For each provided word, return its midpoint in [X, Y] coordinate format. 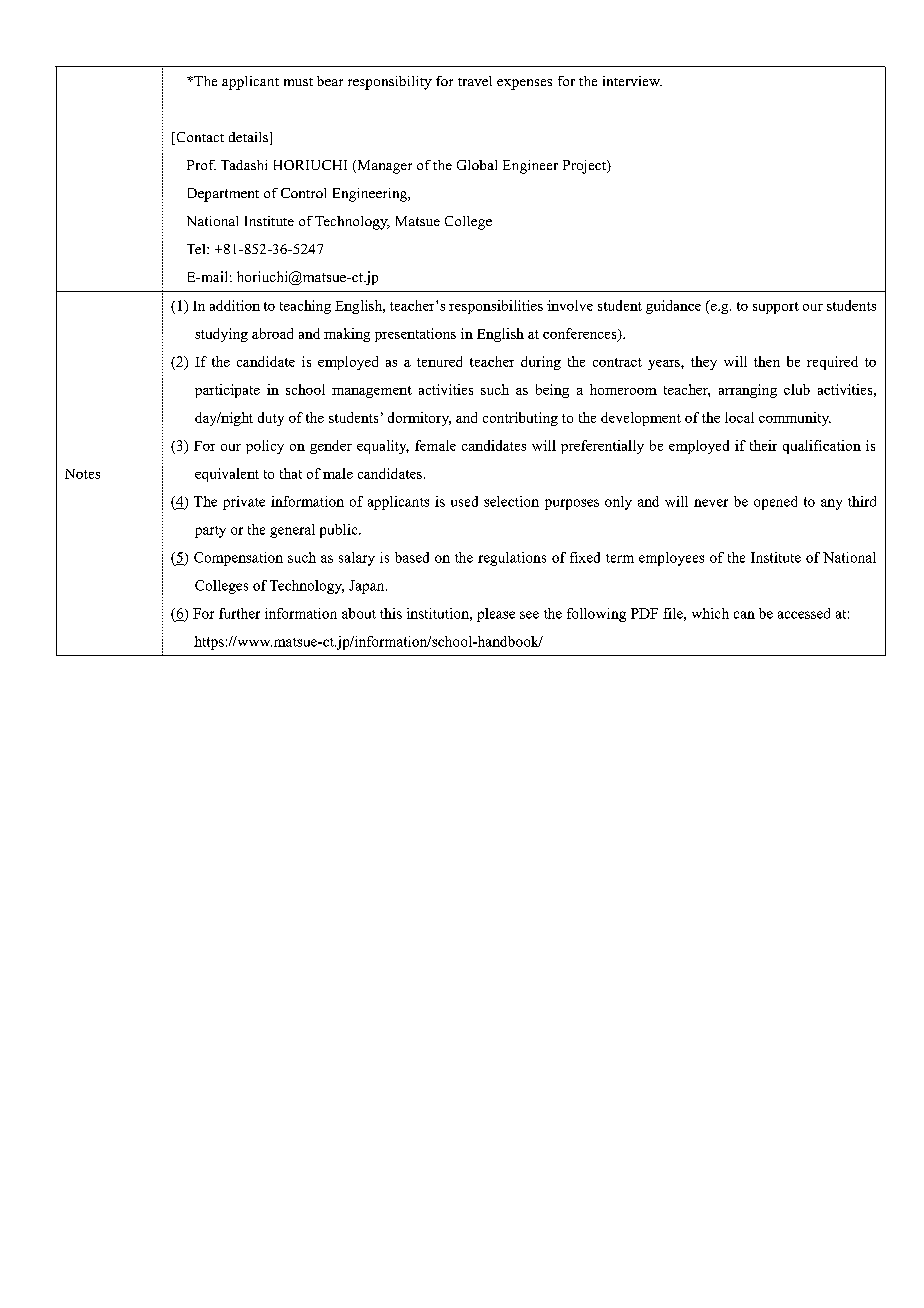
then [767, 361]
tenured [439, 361]
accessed [804, 613]
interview [632, 81]
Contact [199, 138]
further [239, 613]
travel [475, 81]
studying [221, 335]
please [496, 615]
